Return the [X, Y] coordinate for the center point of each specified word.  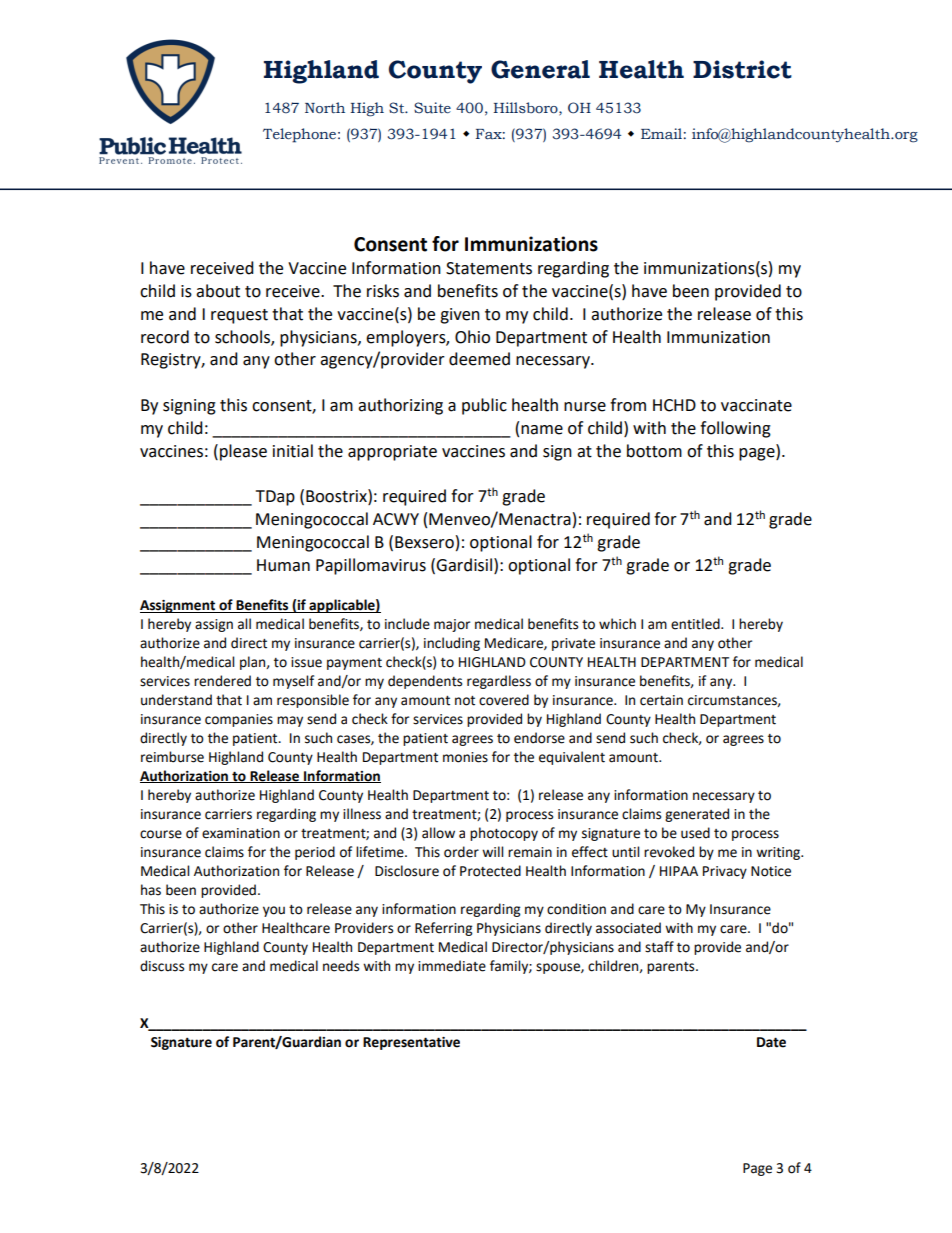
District [742, 69]
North [325, 108]
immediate [452, 966]
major [452, 625]
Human [283, 565]
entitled [696, 624]
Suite [432, 108]
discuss [162, 966]
